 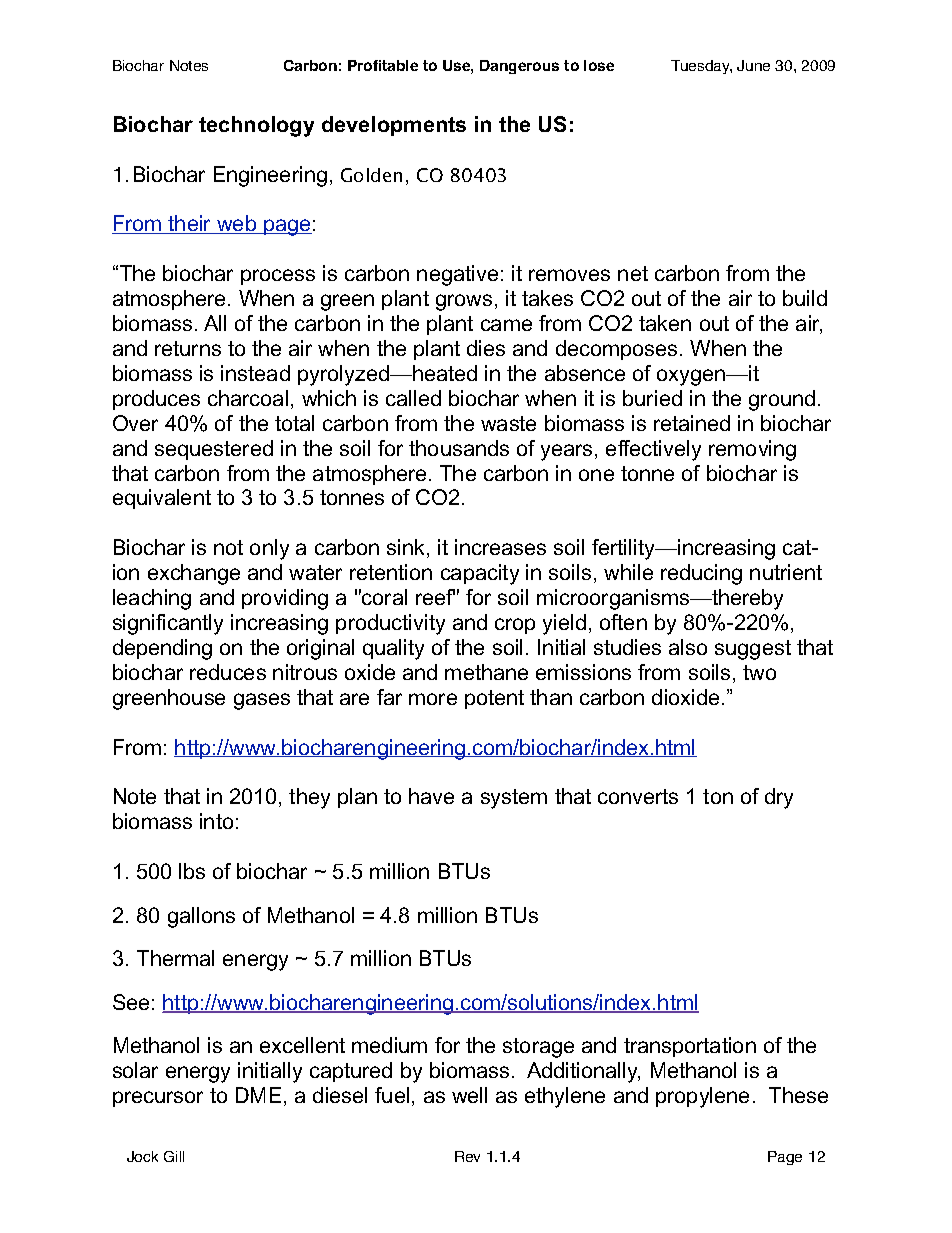 What do you see at coordinates (464, 302) in the page?
I see `grows` at bounding box center [464, 302].
